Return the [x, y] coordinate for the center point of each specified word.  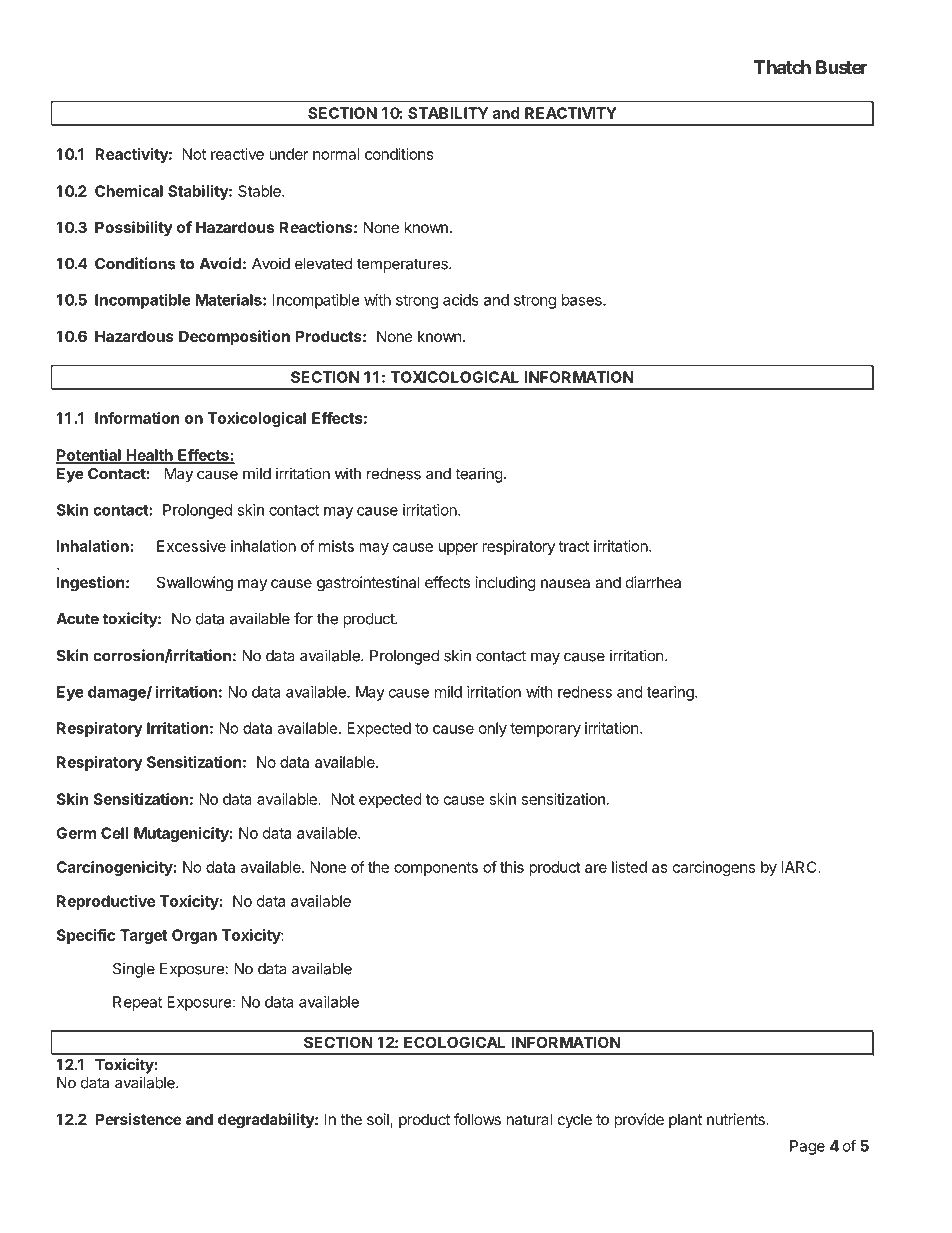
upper [458, 549]
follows [477, 1119]
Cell [115, 833]
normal [336, 154]
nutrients [737, 1119]
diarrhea [653, 582]
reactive [237, 154]
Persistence [138, 1119]
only [493, 729]
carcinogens [714, 868]
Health [149, 456]
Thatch [782, 67]
